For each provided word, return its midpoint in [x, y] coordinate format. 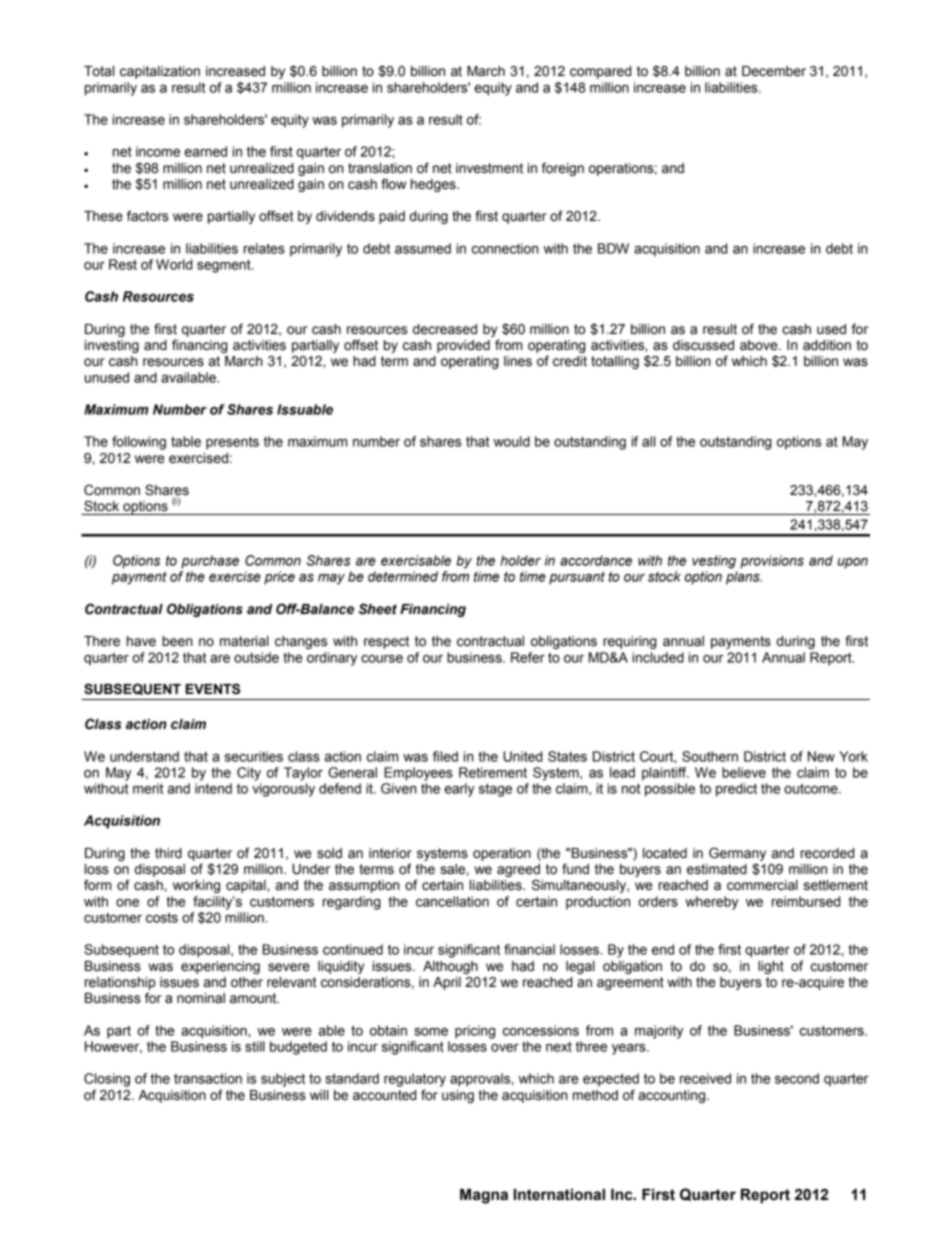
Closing [107, 1080]
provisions [772, 562]
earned [206, 151]
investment [489, 168]
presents [232, 443]
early [460, 790]
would [512, 441]
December [774, 71]
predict [736, 790]
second [797, 1078]
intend [213, 788]
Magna [484, 1196]
